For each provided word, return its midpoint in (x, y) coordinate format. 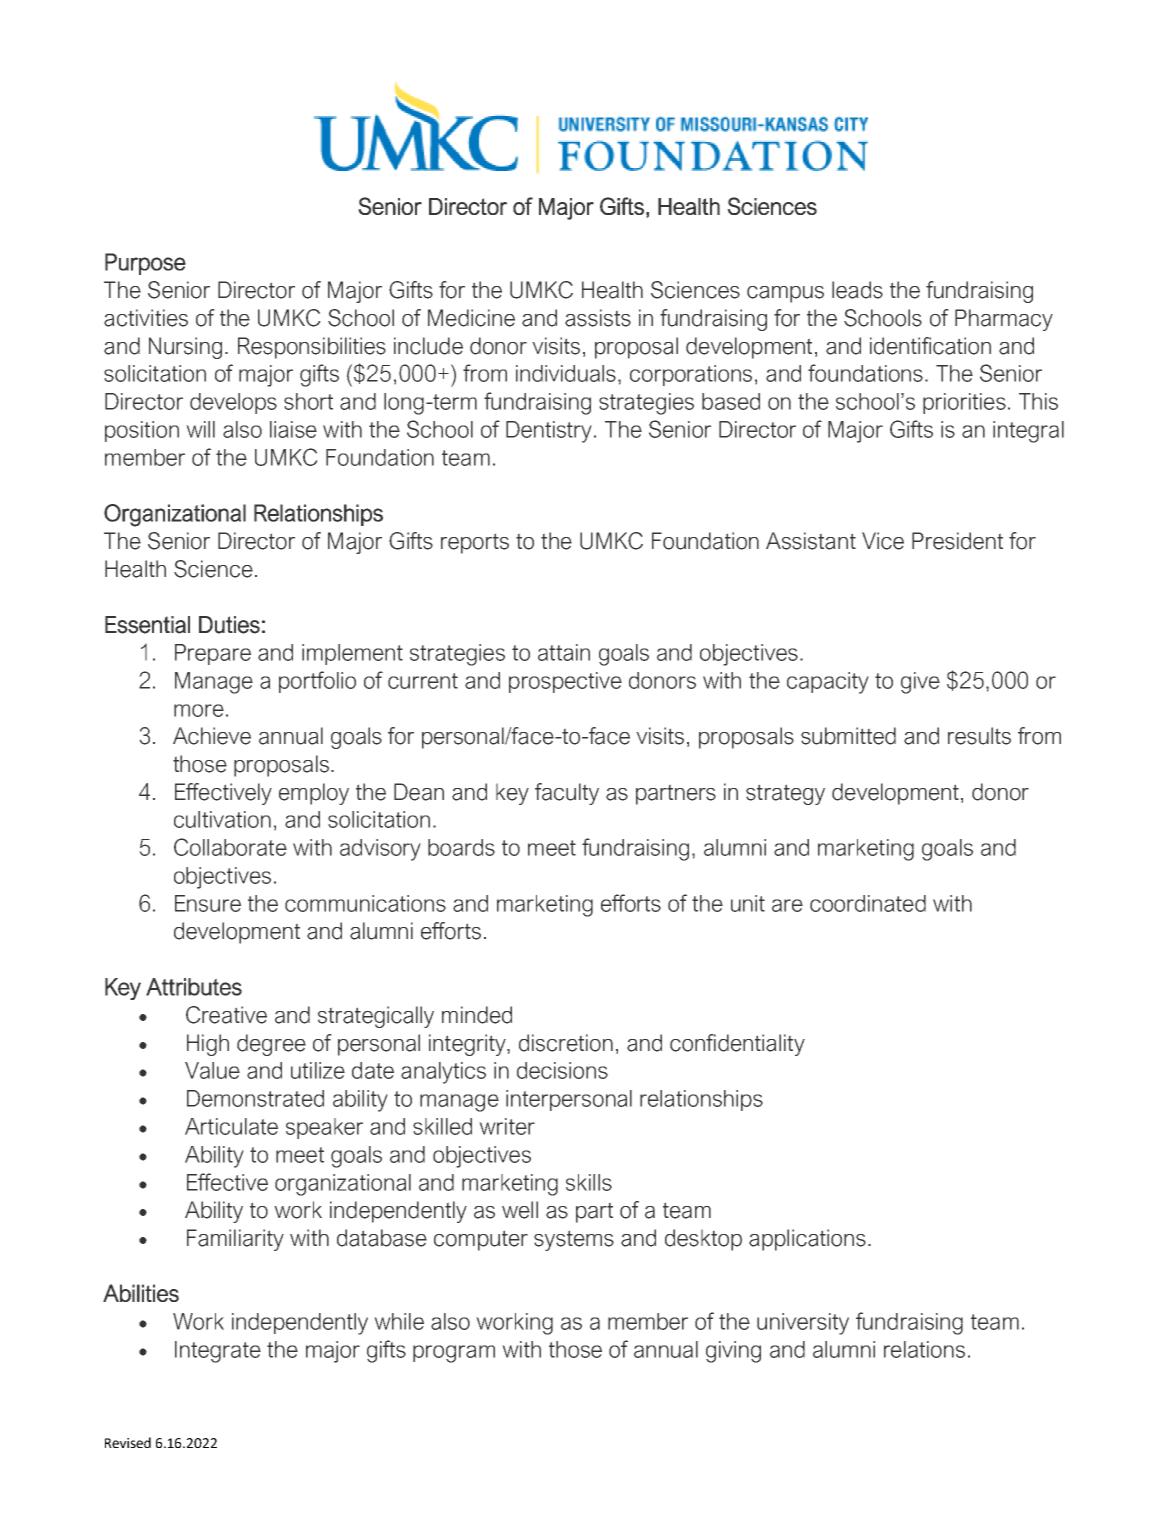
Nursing (185, 348)
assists (598, 318)
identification (930, 346)
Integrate (218, 1352)
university (803, 1324)
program (454, 1354)
